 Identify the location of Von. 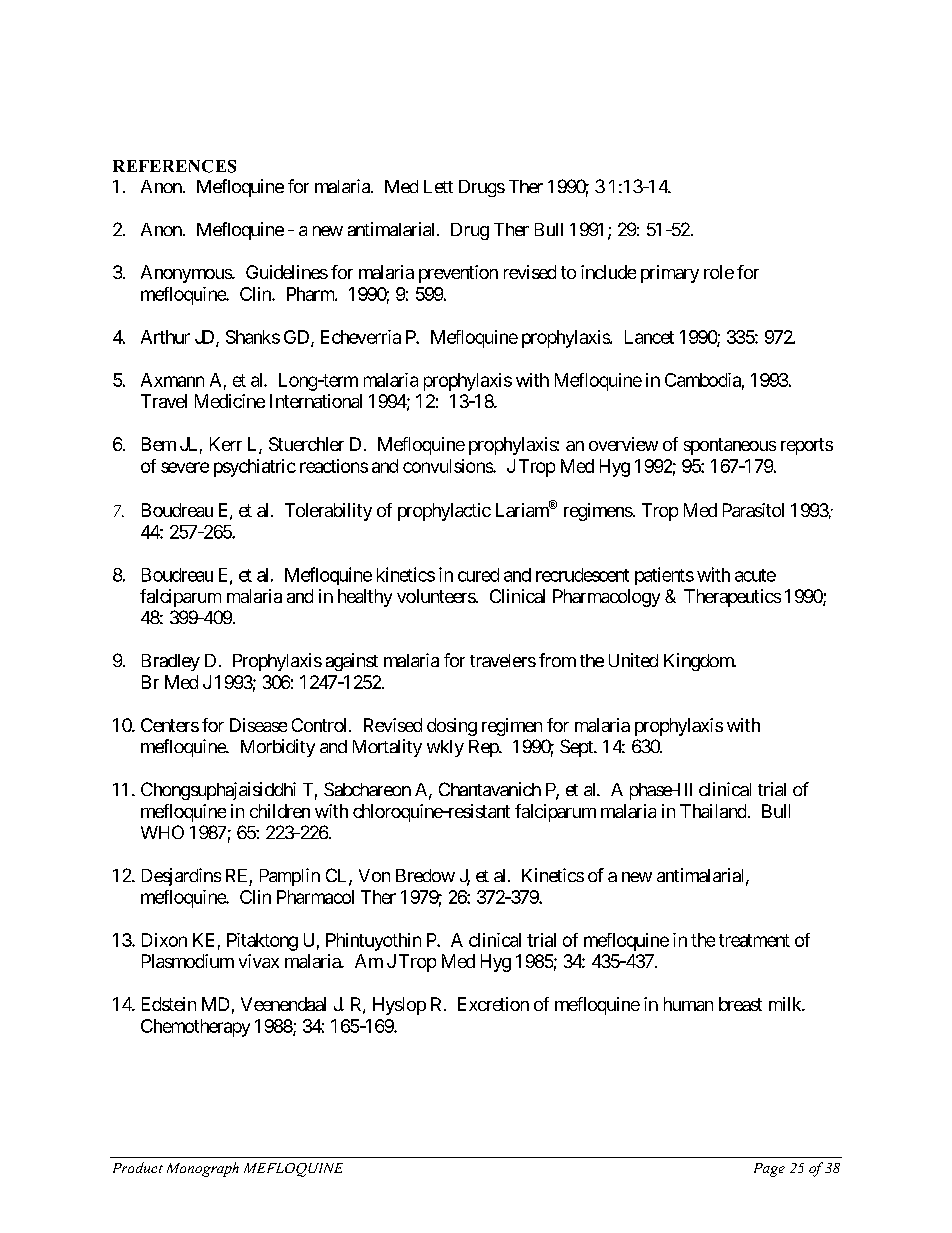
(374, 875).
